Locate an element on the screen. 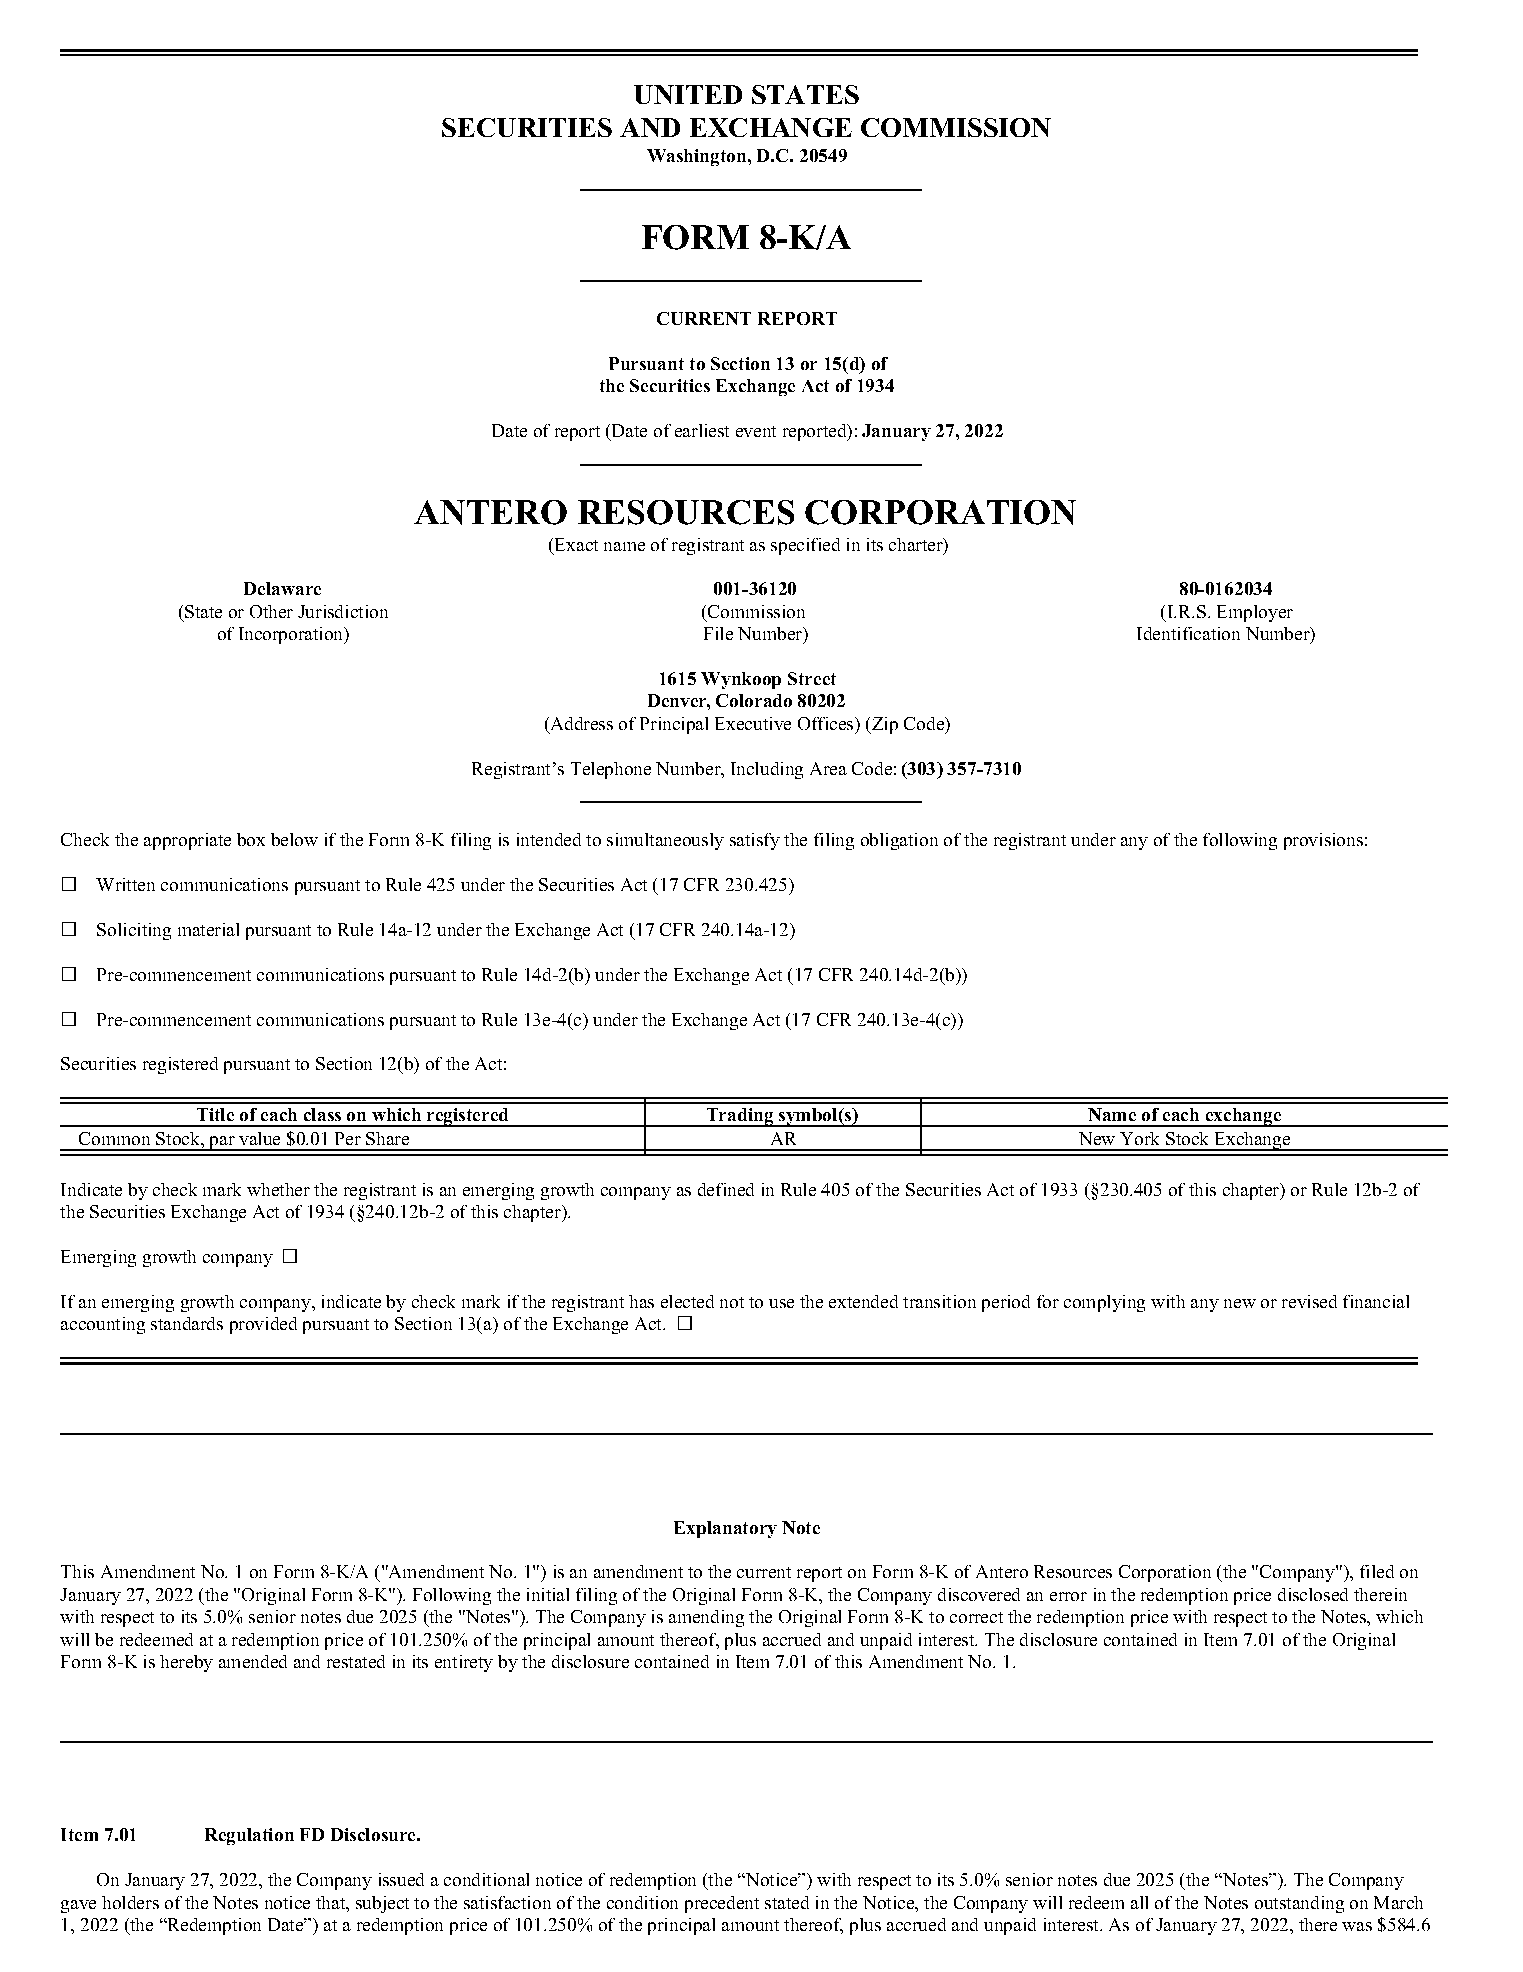 Image resolution: width=1523 pixels, height=1972 pixels. Other is located at coordinates (271, 611).
